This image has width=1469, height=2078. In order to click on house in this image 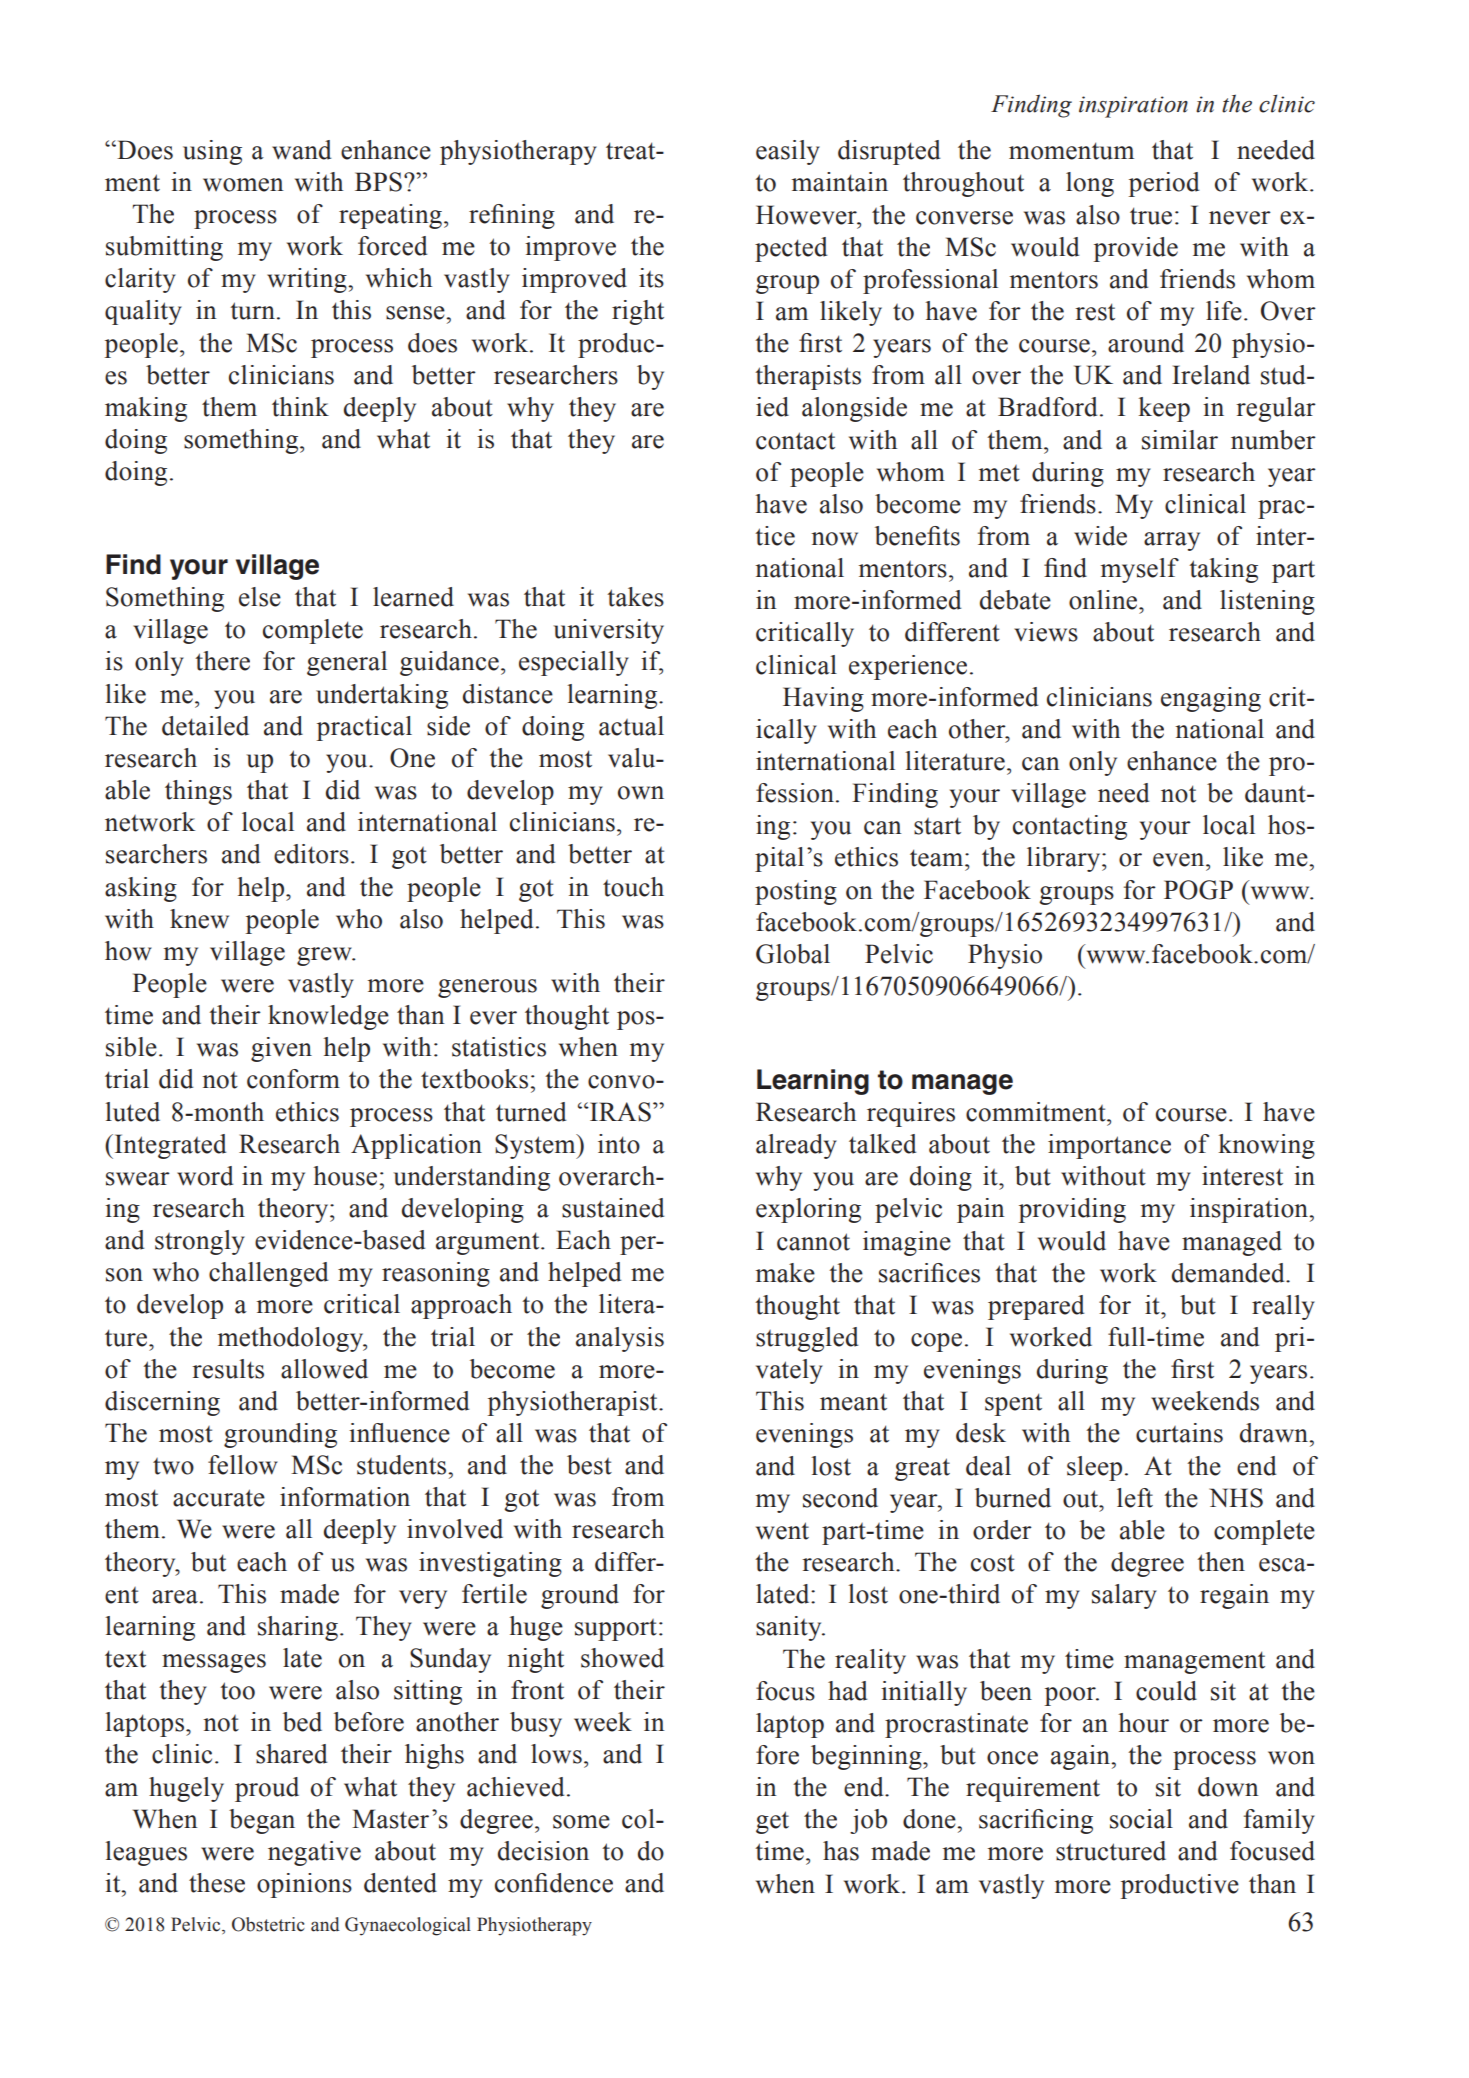, I will do `click(345, 1176)`.
